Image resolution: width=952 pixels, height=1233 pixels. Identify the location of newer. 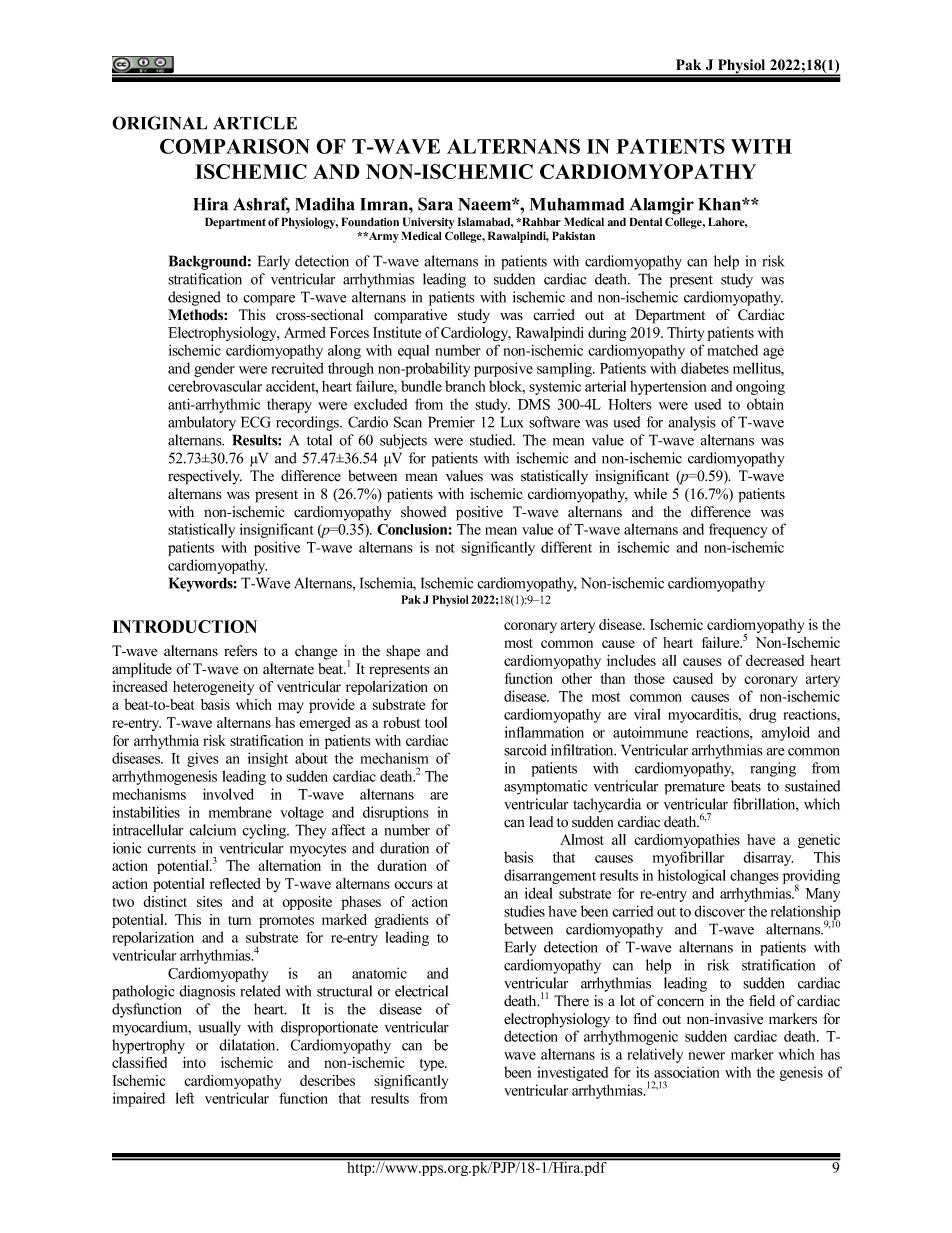
(706, 1056).
